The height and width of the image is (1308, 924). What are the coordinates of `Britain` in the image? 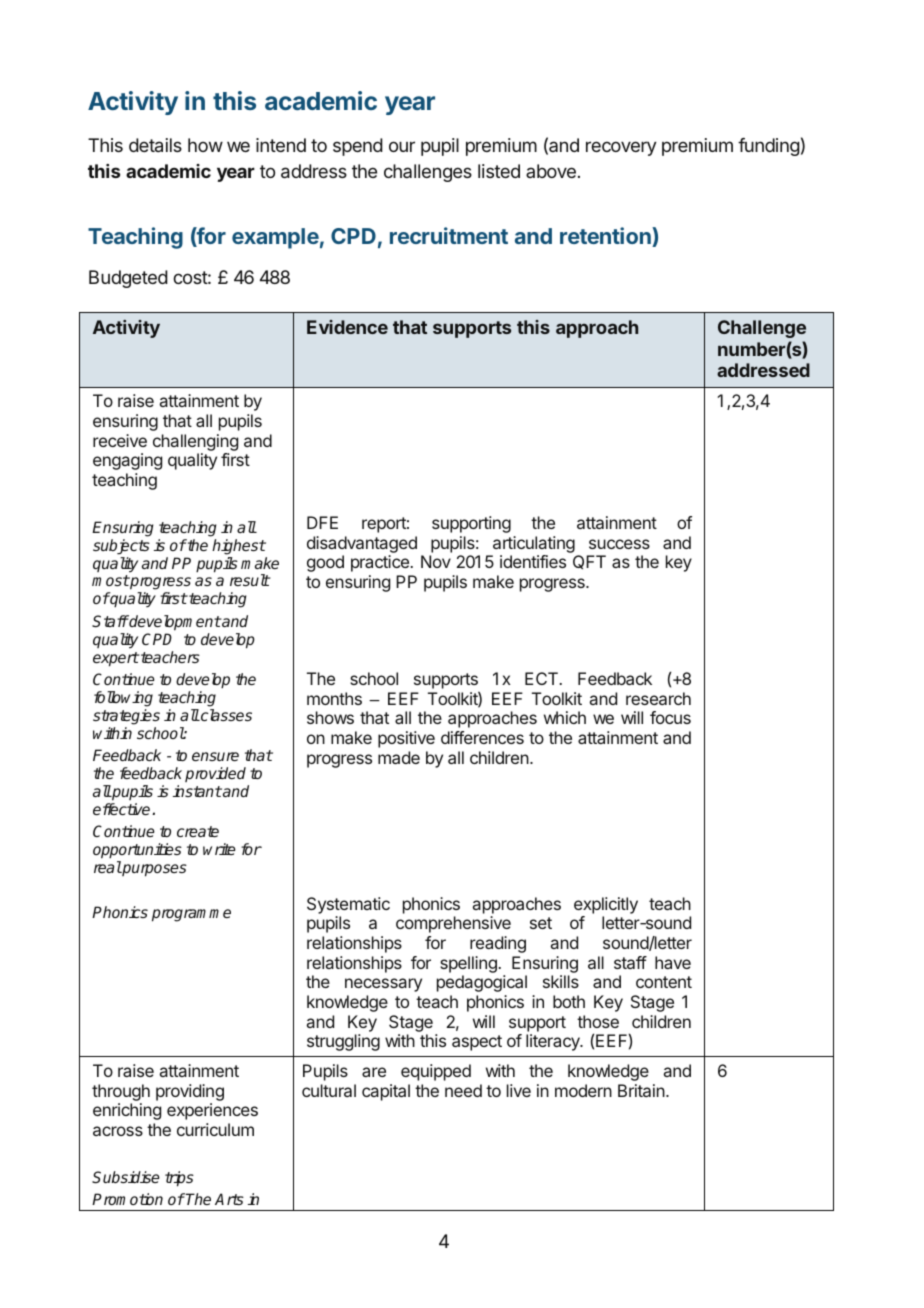 It's located at (641, 1090).
